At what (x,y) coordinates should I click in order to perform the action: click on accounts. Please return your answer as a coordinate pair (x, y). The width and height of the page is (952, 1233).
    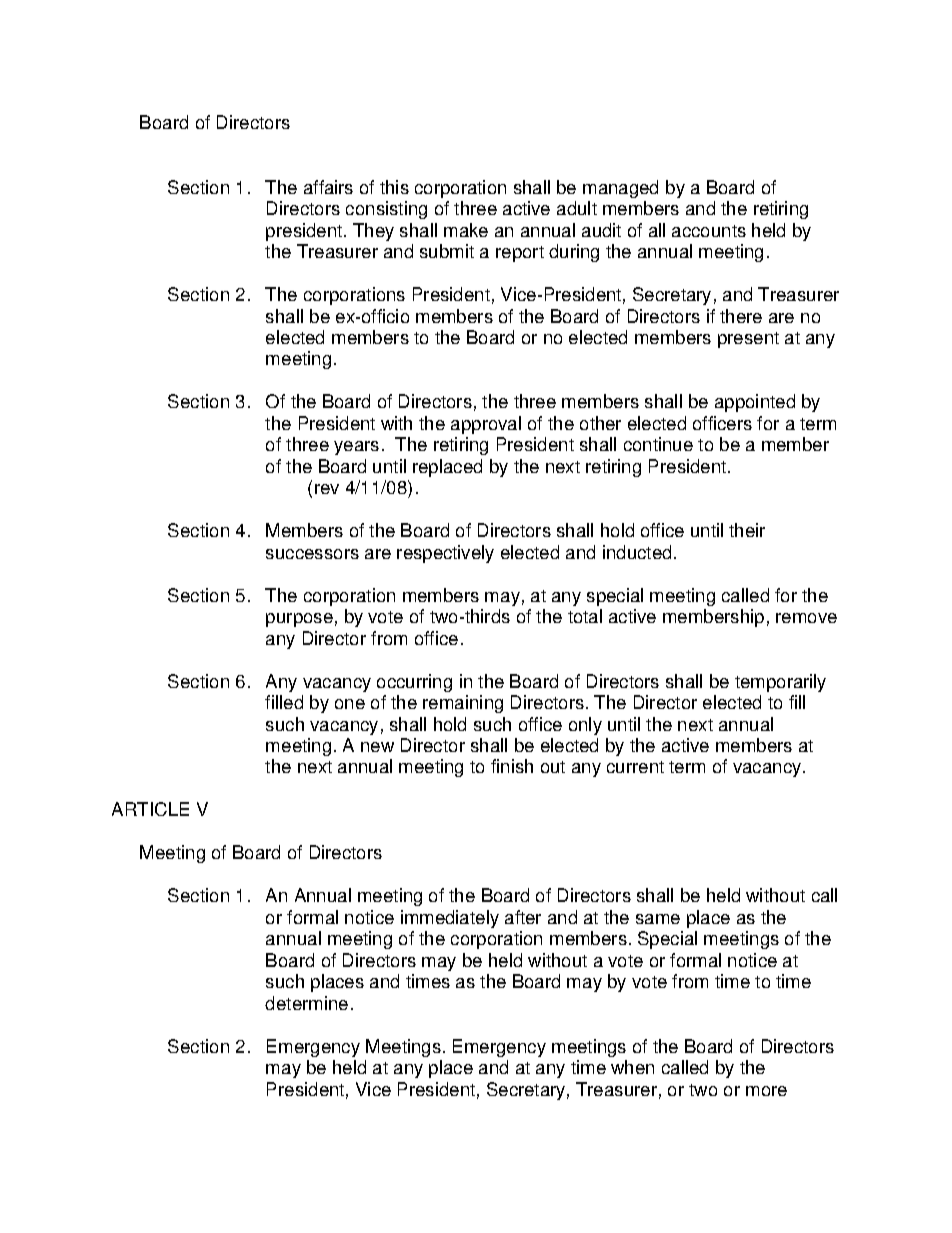
    Looking at the image, I should click on (709, 231).
